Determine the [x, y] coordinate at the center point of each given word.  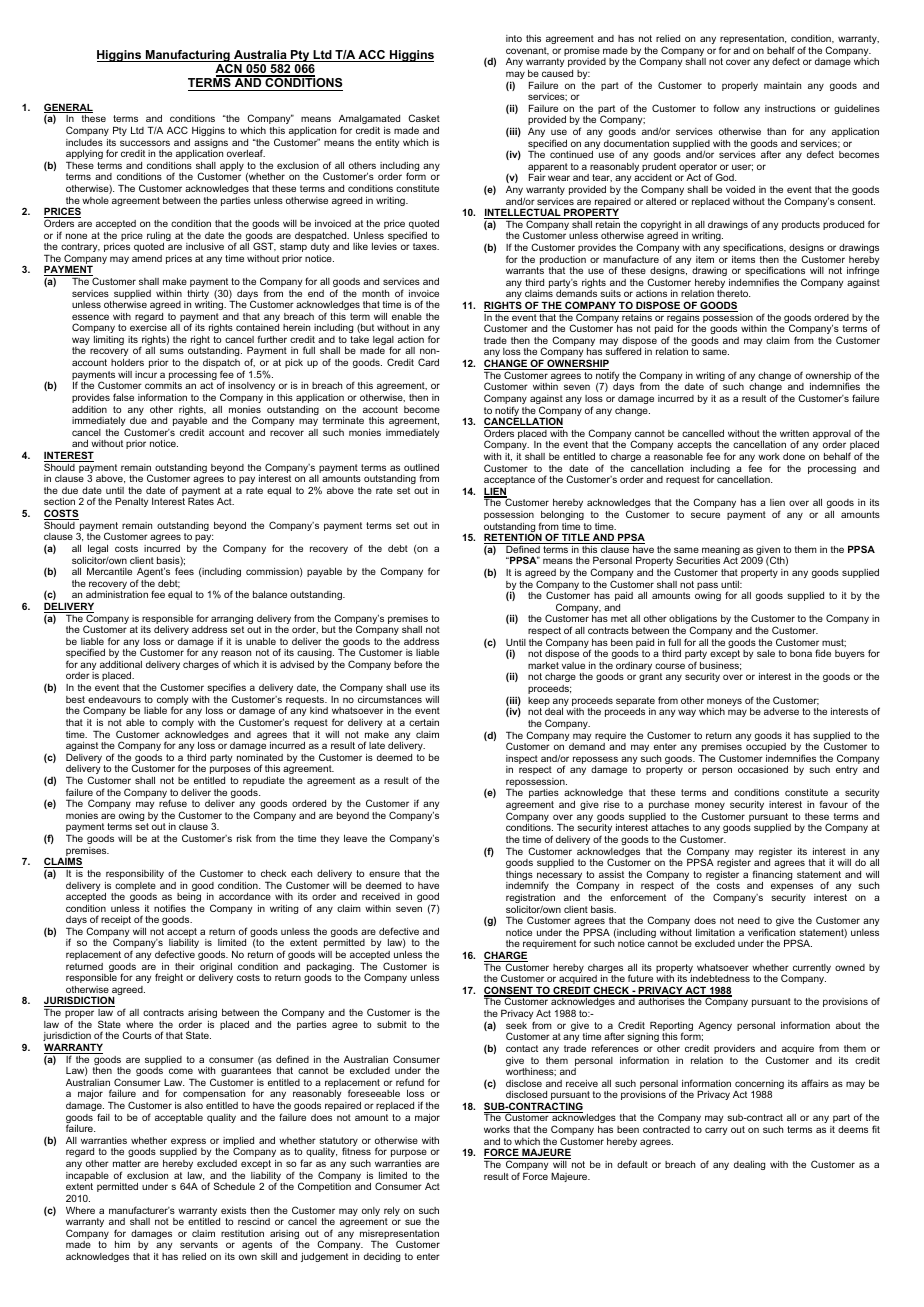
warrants [525, 270]
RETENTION [514, 538]
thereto [733, 293]
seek [516, 1025]
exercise [148, 327]
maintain [782, 85]
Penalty [131, 502]
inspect [522, 761]
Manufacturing [188, 56]
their [185, 966]
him [122, 1244]
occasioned [763, 769]
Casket [424, 118]
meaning [722, 552]
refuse [173, 803]
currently [812, 968]
